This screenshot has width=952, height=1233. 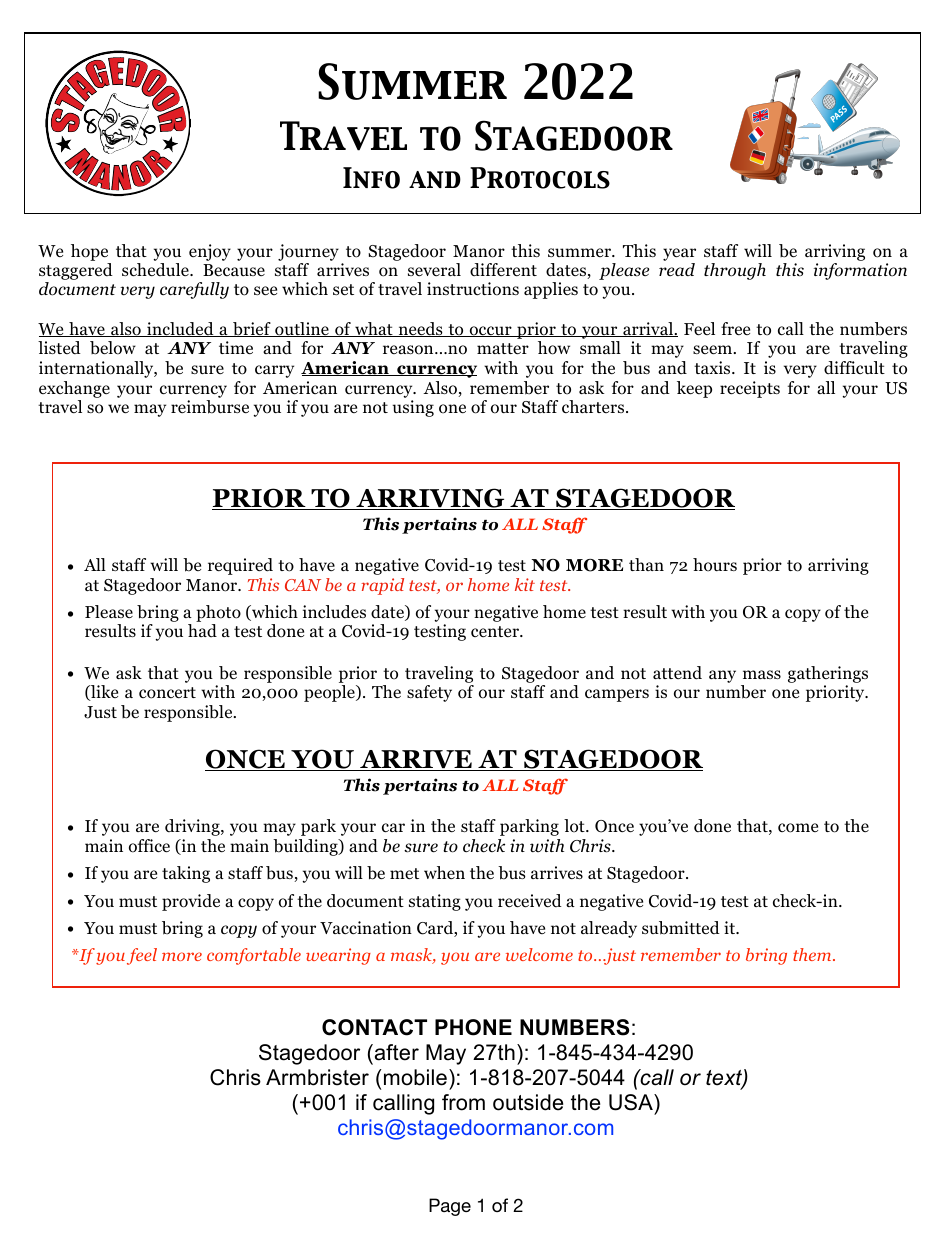 What do you see at coordinates (463, 1102) in the screenshot?
I see `from` at bounding box center [463, 1102].
